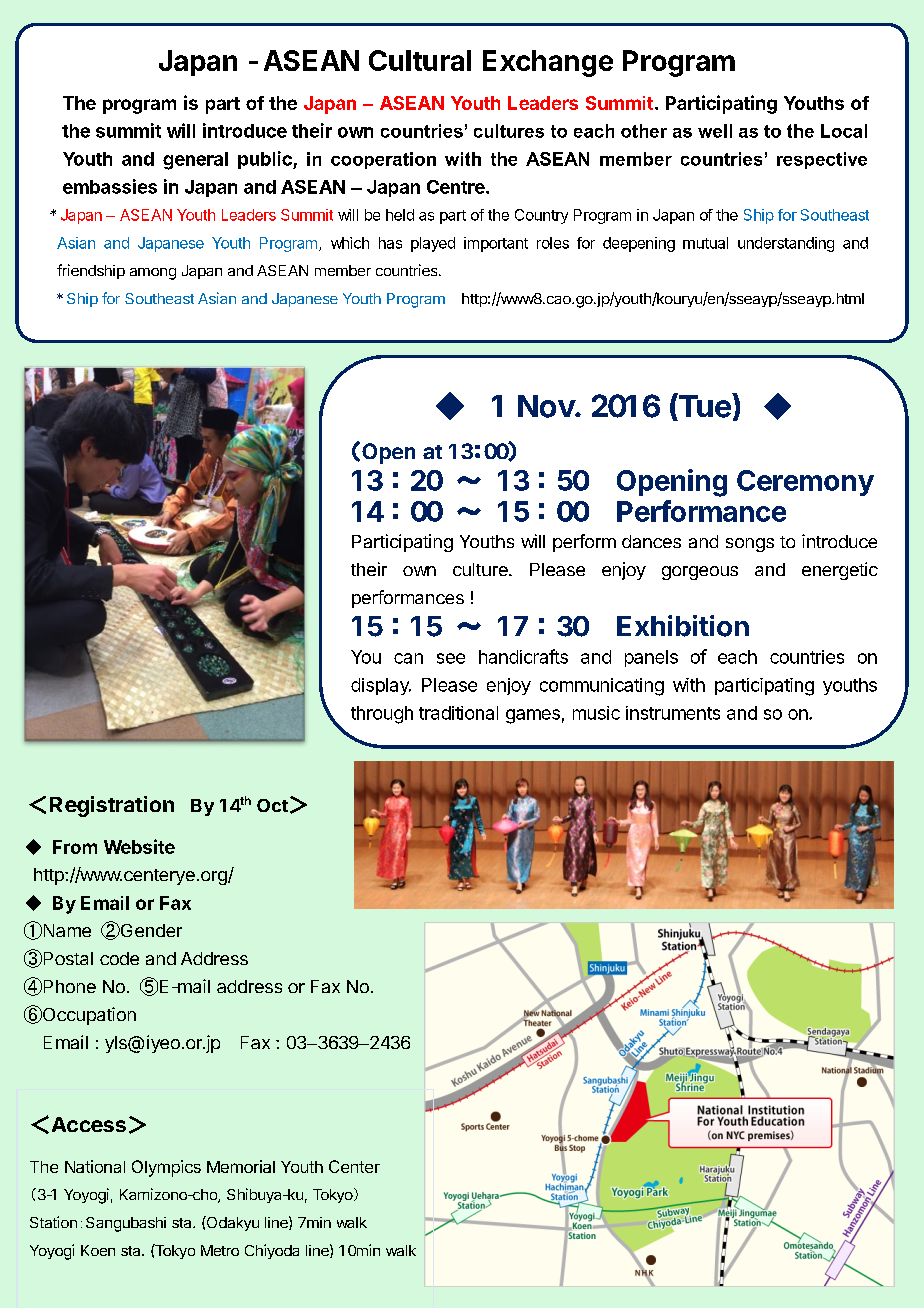 The height and width of the screenshot is (1308, 924). Describe the element at coordinates (112, 806) in the screenshot. I see `Registration` at that location.
